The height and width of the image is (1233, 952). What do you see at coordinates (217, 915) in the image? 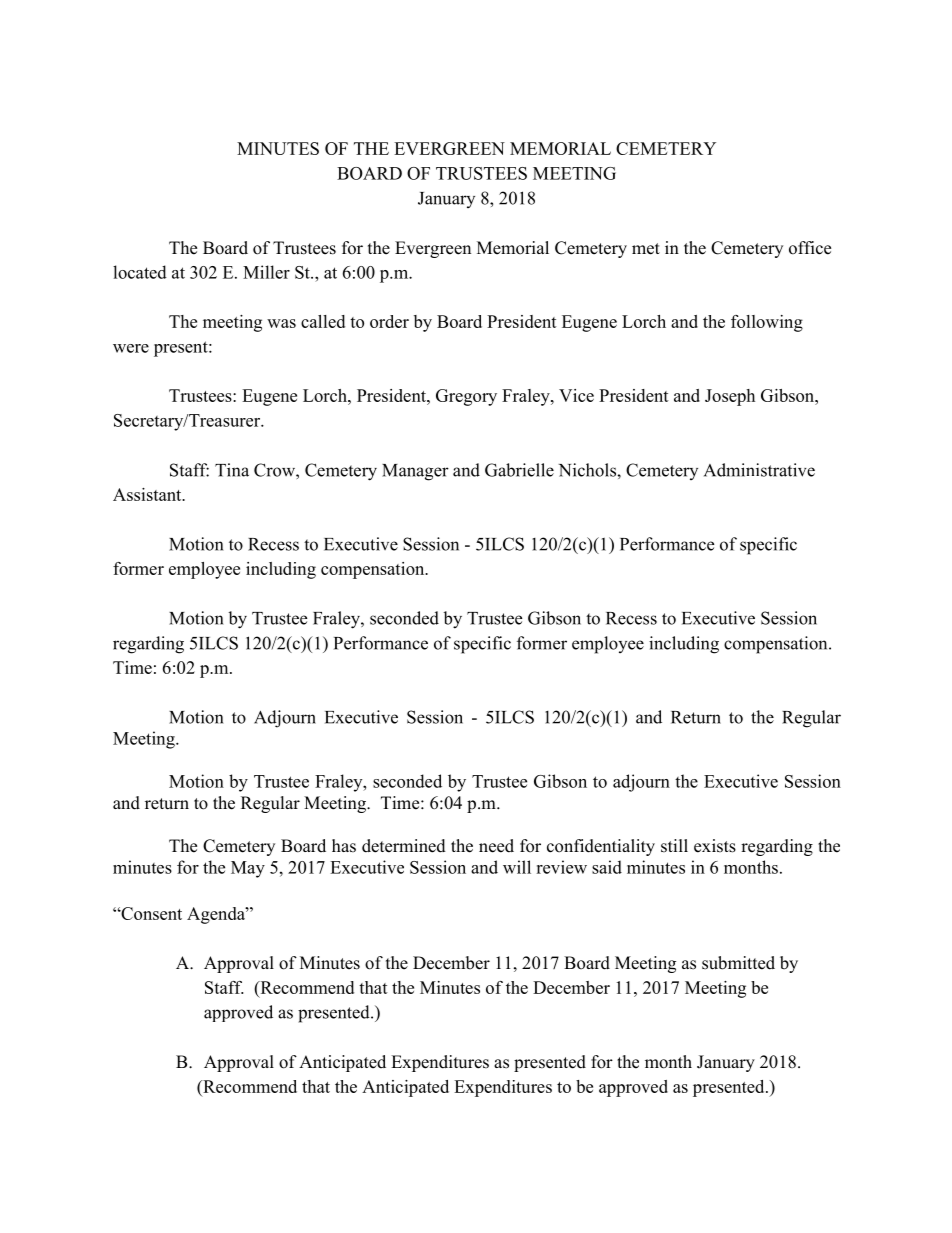
I see `Agenda` at bounding box center [217, 915].
